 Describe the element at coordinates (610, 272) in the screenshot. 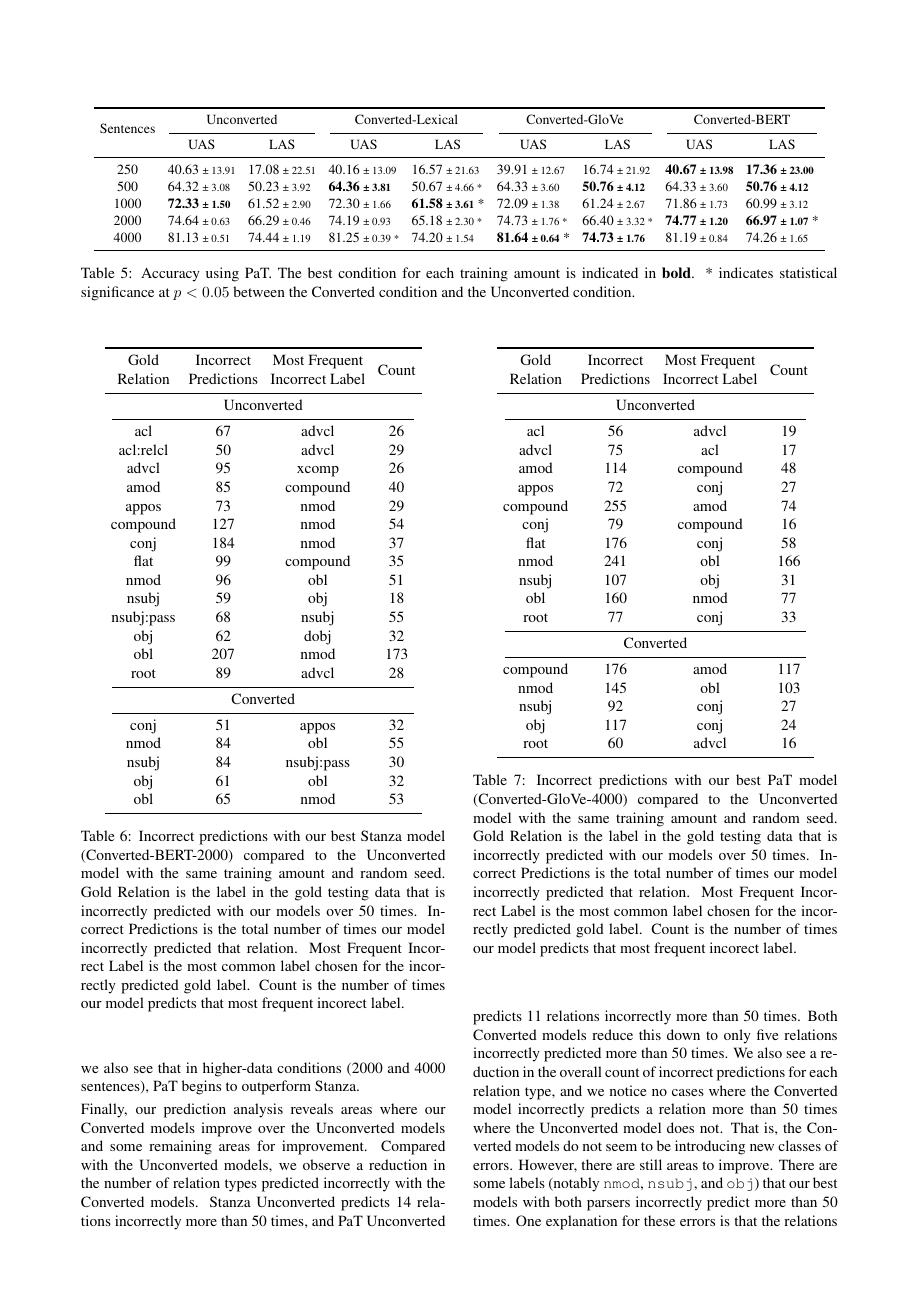

I see `indicated` at that location.
